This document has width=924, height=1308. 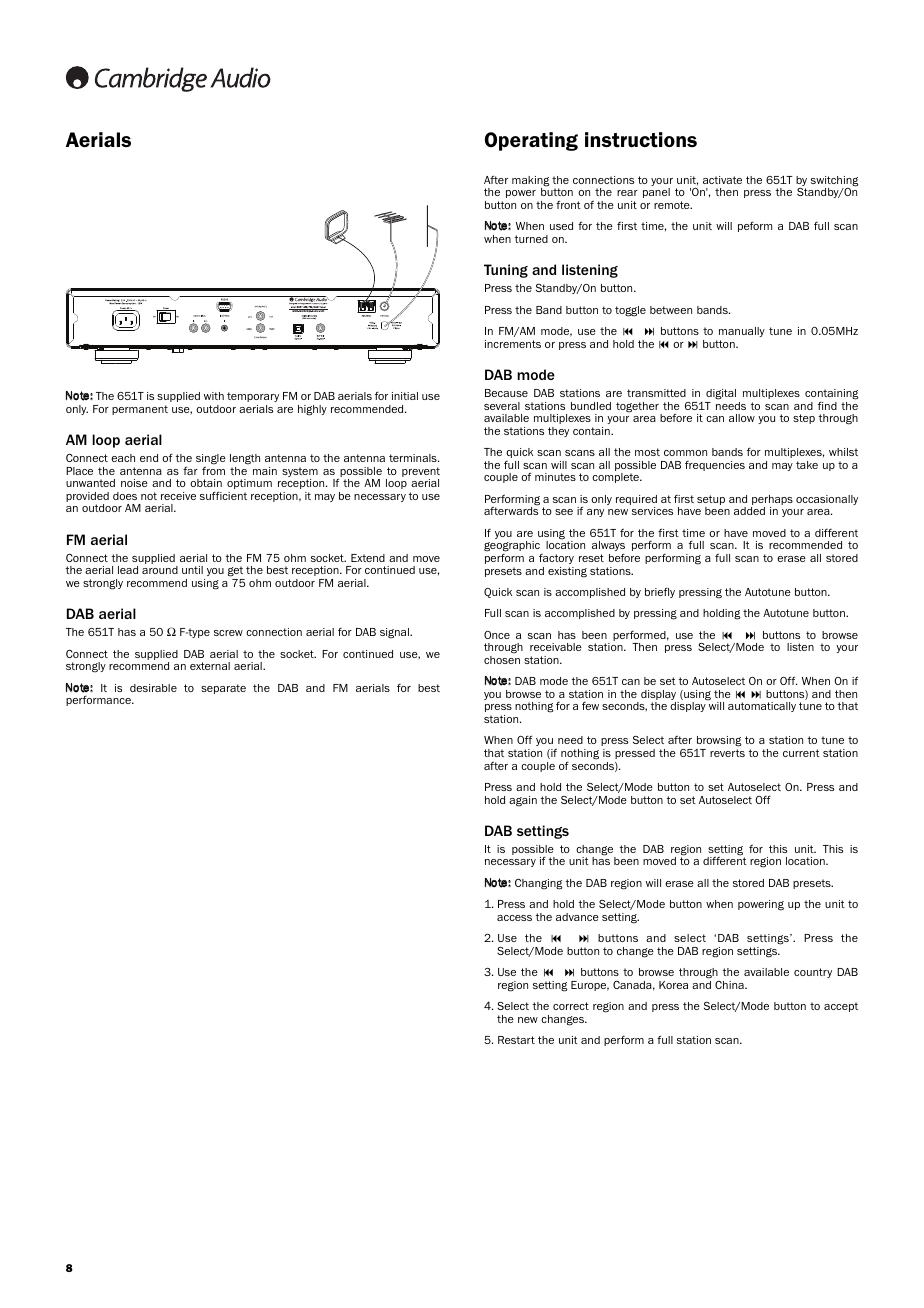 What do you see at coordinates (719, 743) in the document?
I see `browsing` at bounding box center [719, 743].
